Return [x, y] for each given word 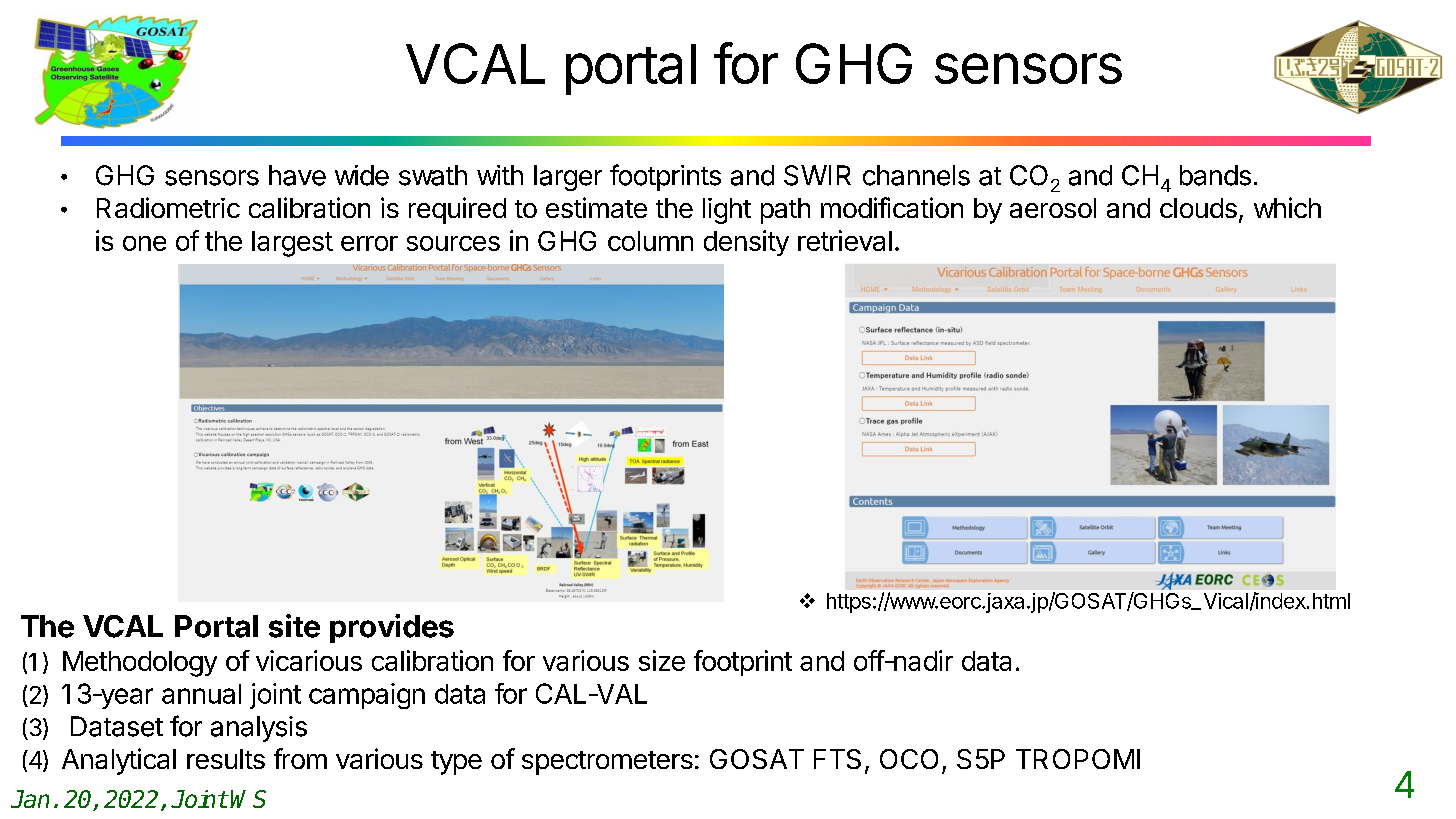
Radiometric [168, 207]
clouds [1198, 208]
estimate [596, 207]
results [226, 759]
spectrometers [607, 763]
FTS [837, 759]
